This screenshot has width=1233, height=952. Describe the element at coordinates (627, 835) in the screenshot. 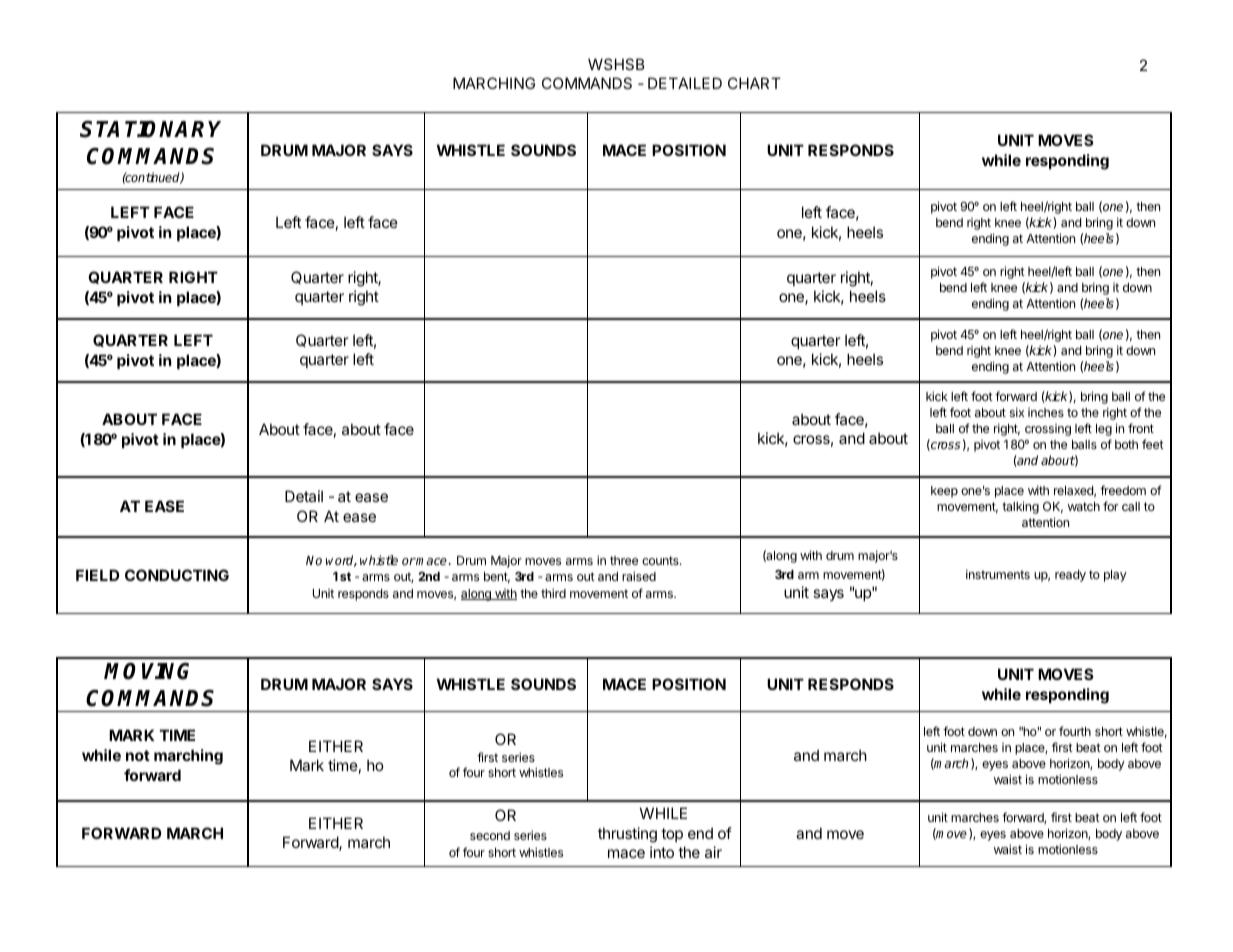

I see `thrusting` at that location.
